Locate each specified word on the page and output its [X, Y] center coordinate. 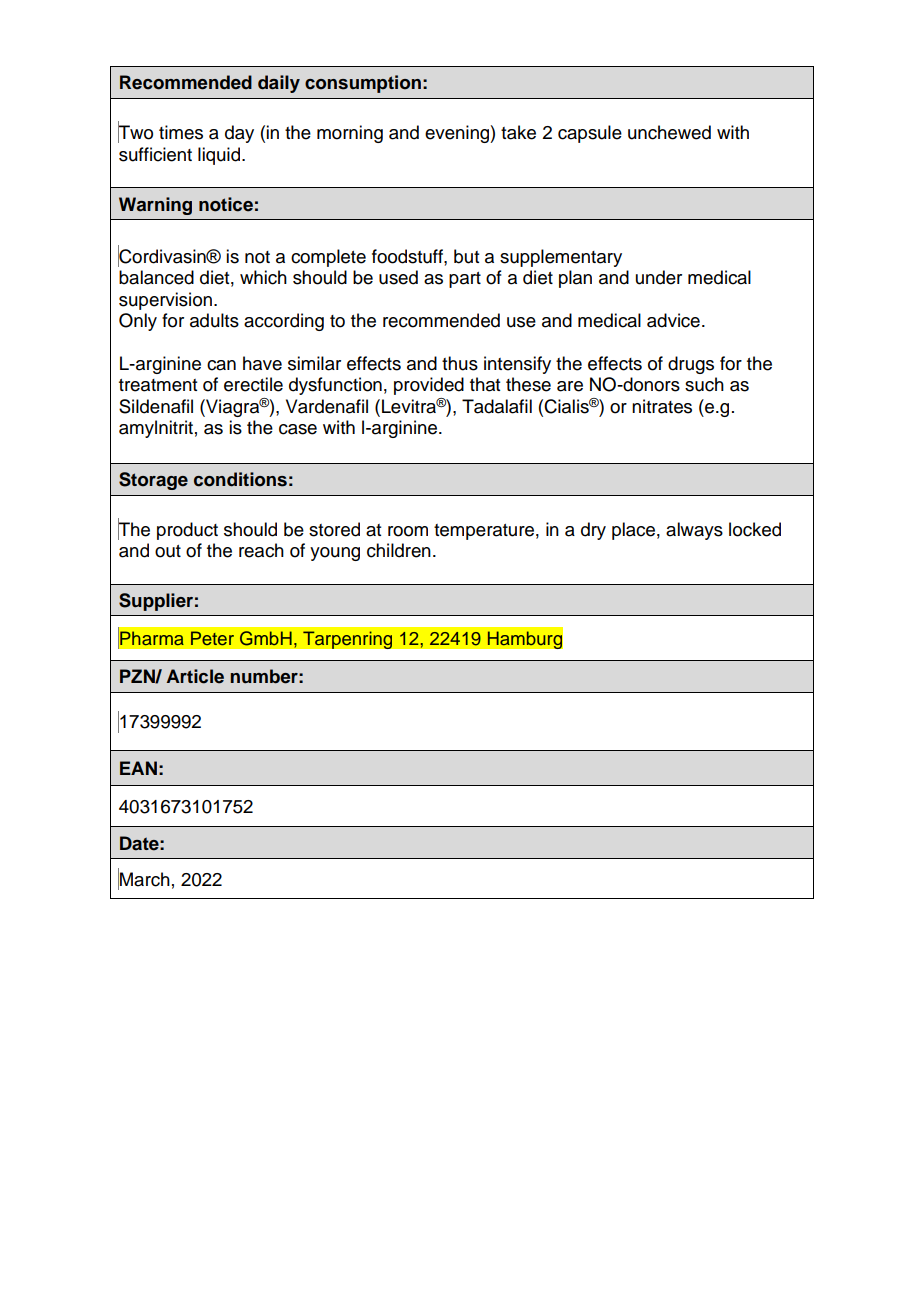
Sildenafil [156, 406]
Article [195, 676]
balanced [156, 277]
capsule [590, 134]
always [694, 531]
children [399, 550]
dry [593, 531]
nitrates [662, 406]
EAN [138, 768]
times [181, 132]
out [168, 551]
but [466, 256]
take [518, 132]
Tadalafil [497, 406]
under [659, 277]
